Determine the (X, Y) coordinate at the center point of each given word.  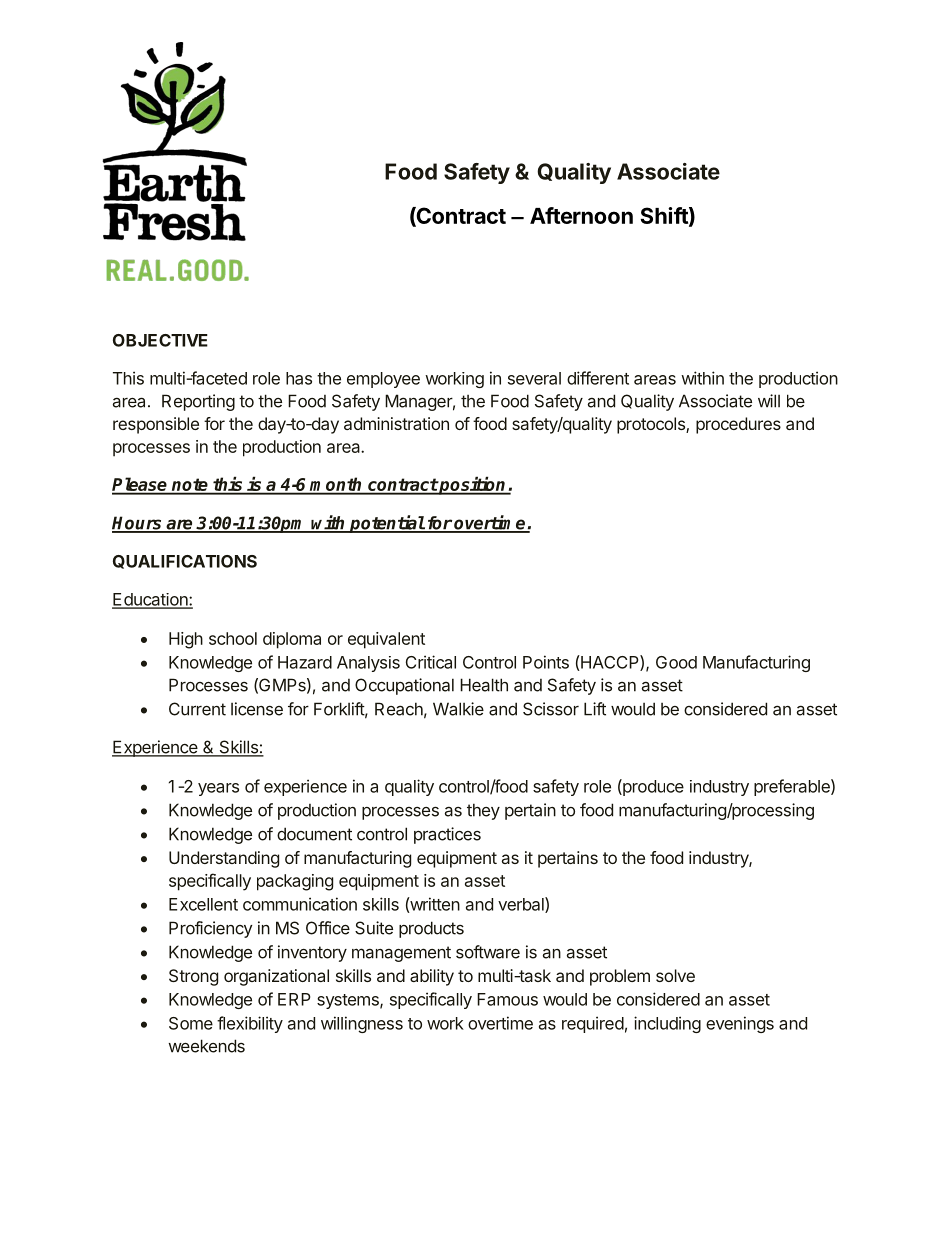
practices (447, 835)
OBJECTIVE (160, 340)
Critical (431, 662)
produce (652, 787)
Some (191, 1023)
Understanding (224, 859)
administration (396, 423)
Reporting (198, 402)
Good (676, 662)
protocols (652, 425)
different (598, 378)
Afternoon (581, 215)
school (233, 638)
